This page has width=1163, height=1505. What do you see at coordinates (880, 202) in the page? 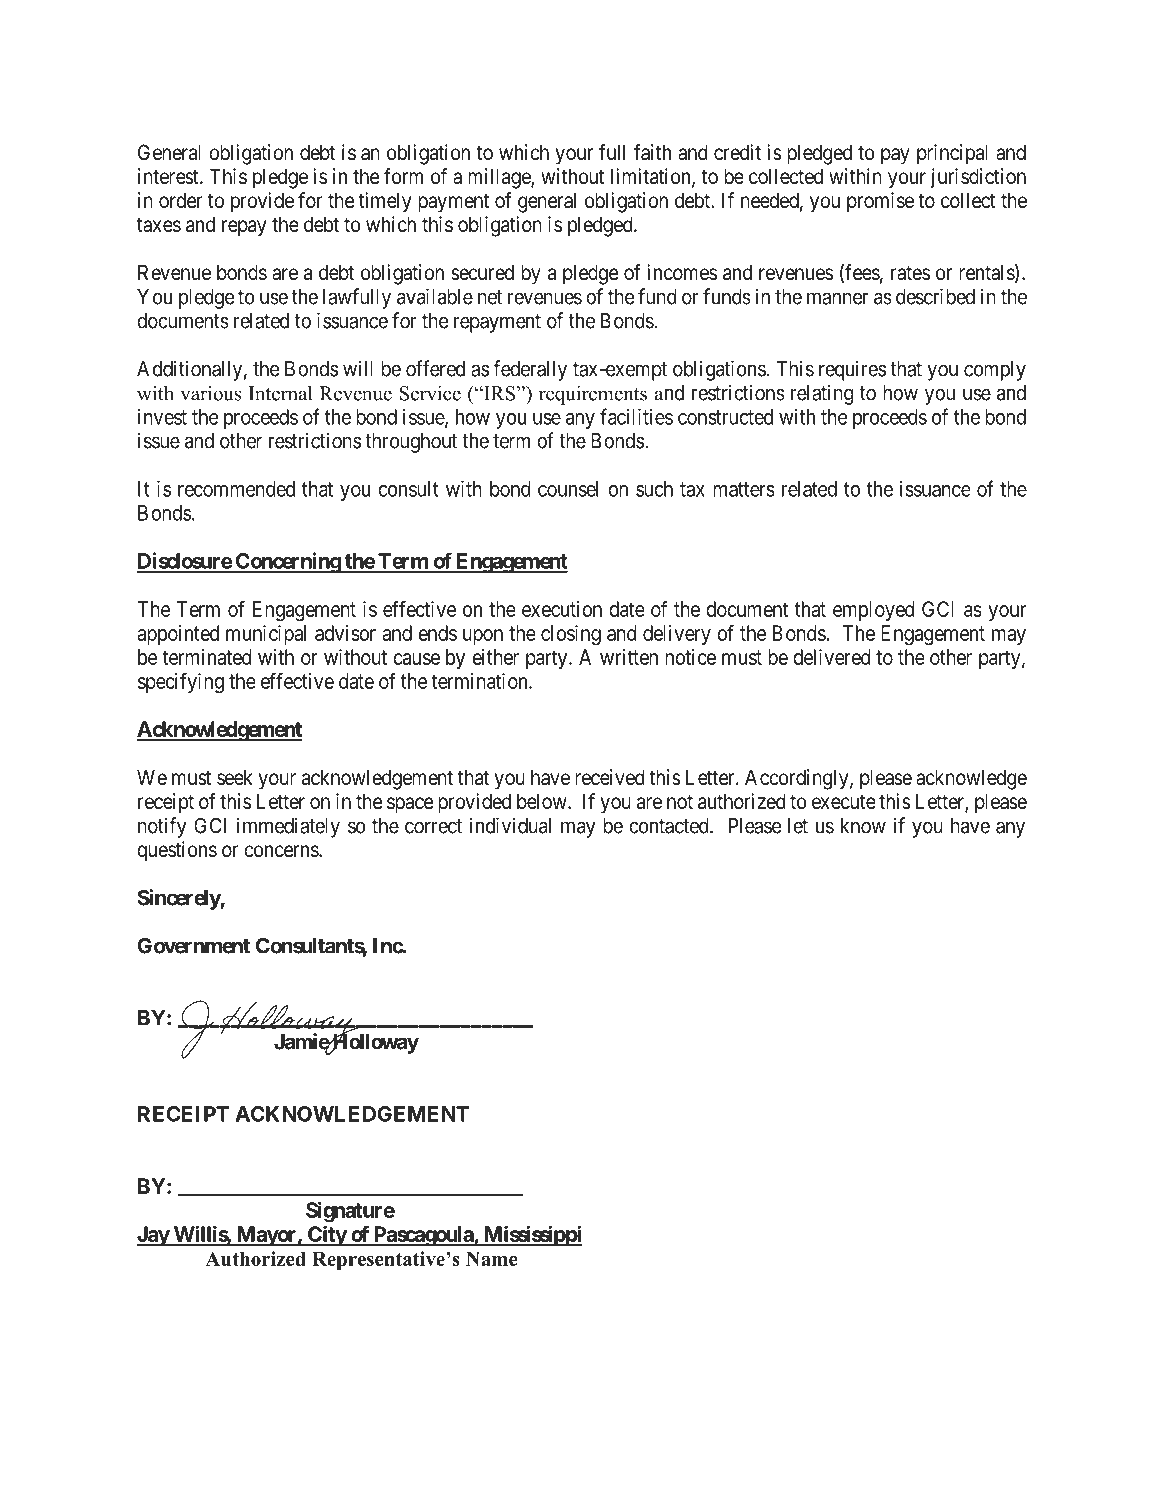
I see `promise` at bounding box center [880, 202].
